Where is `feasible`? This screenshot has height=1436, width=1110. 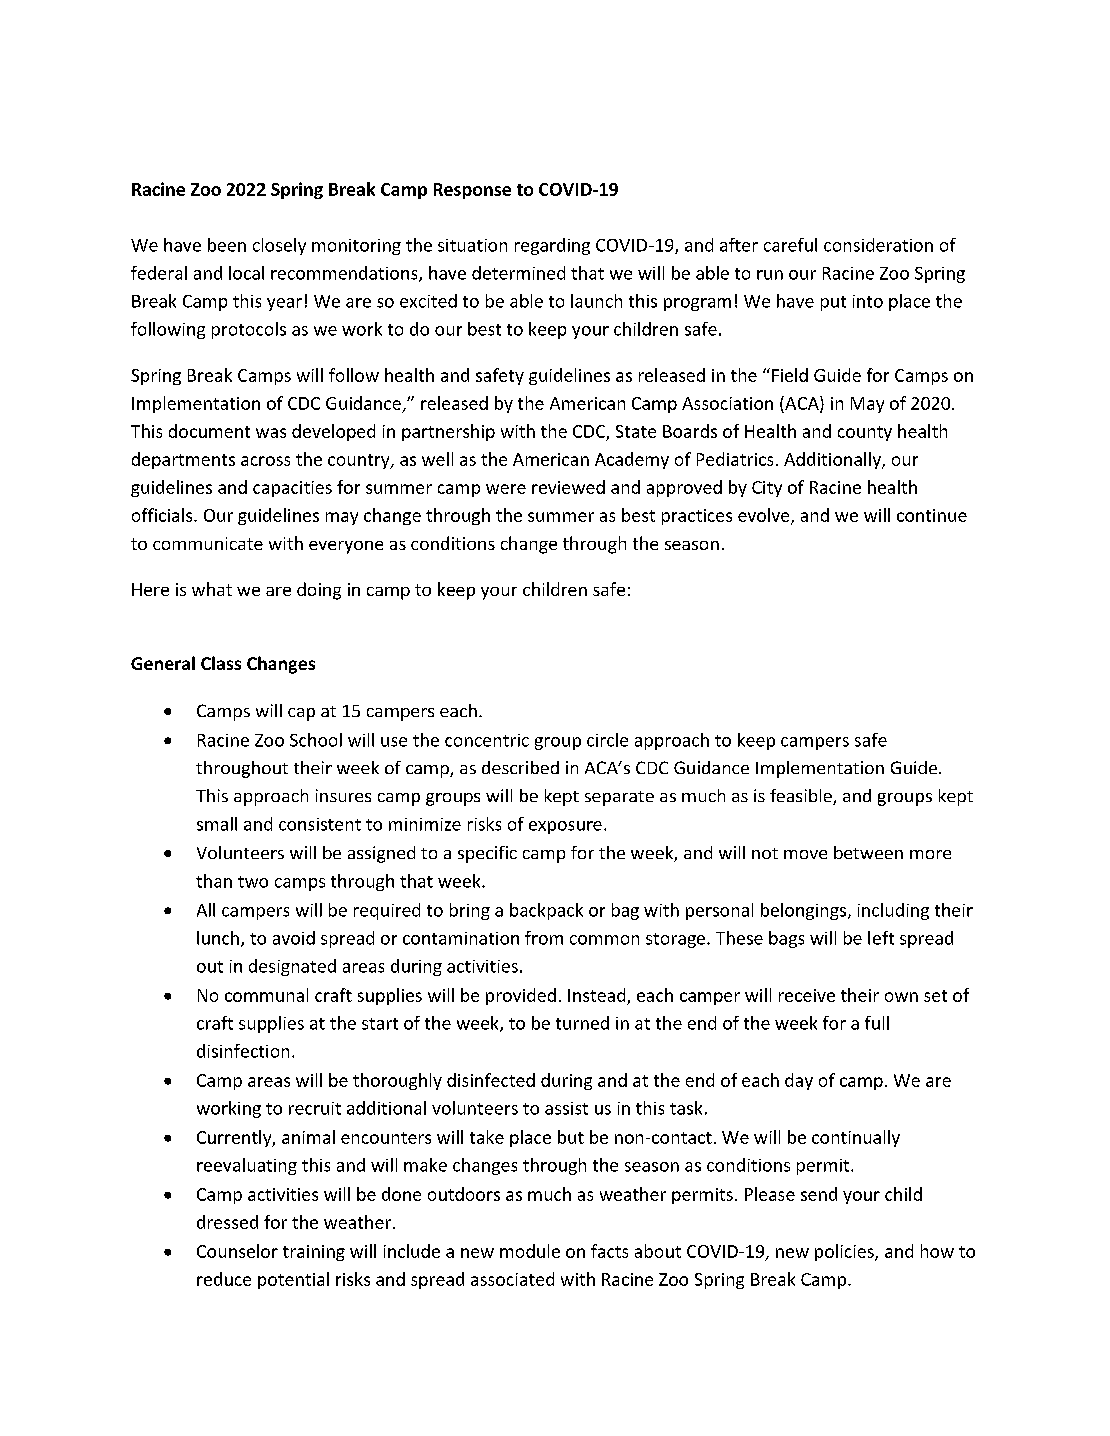
feasible is located at coordinates (802, 797).
